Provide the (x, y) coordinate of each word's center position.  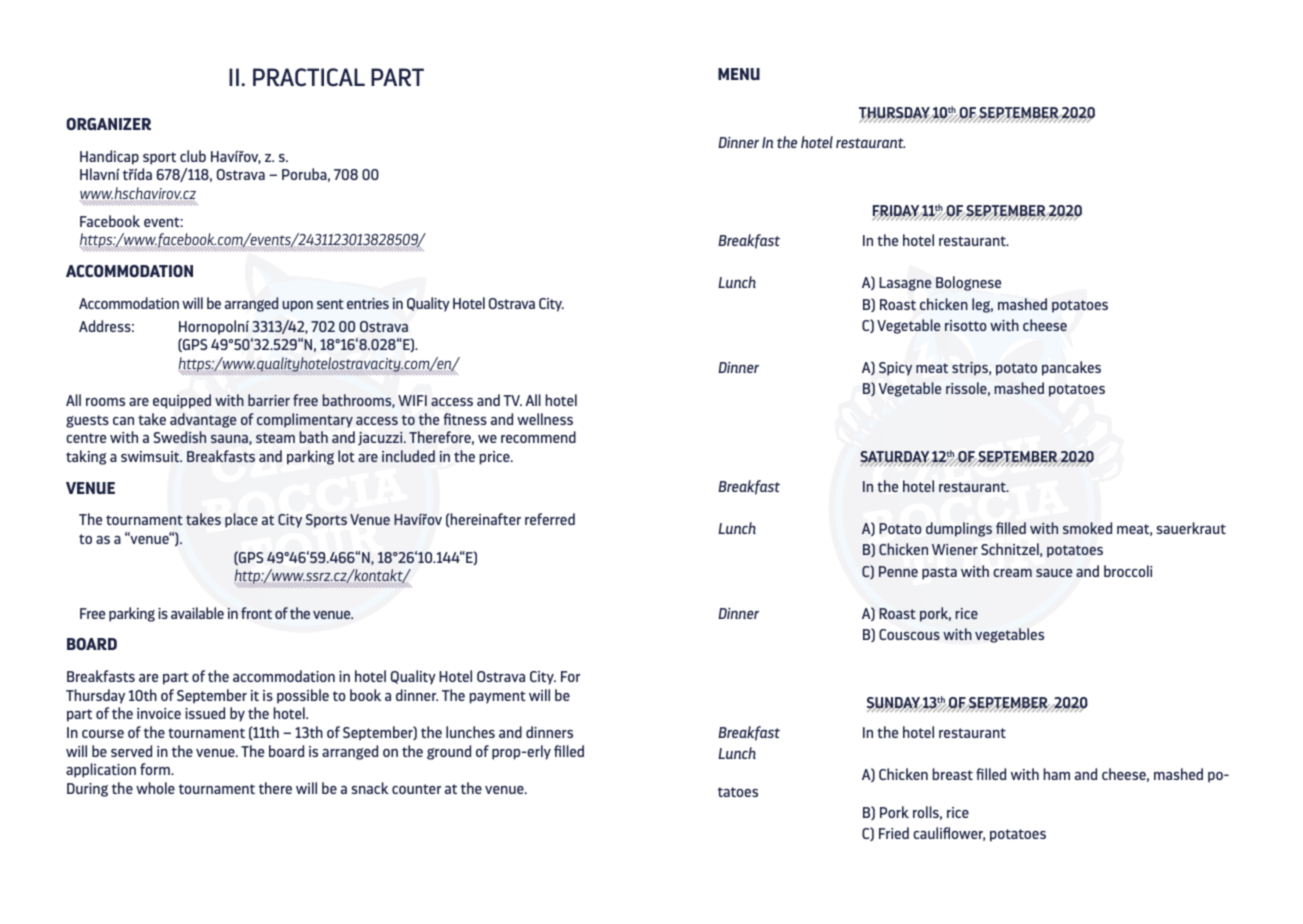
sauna (230, 440)
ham (1056, 774)
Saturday (896, 458)
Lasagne (905, 284)
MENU (739, 74)
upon (297, 306)
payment (497, 697)
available (197, 613)
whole (155, 788)
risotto (966, 325)
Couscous (909, 634)
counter (416, 789)
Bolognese (968, 283)
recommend (538, 437)
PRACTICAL (309, 77)
